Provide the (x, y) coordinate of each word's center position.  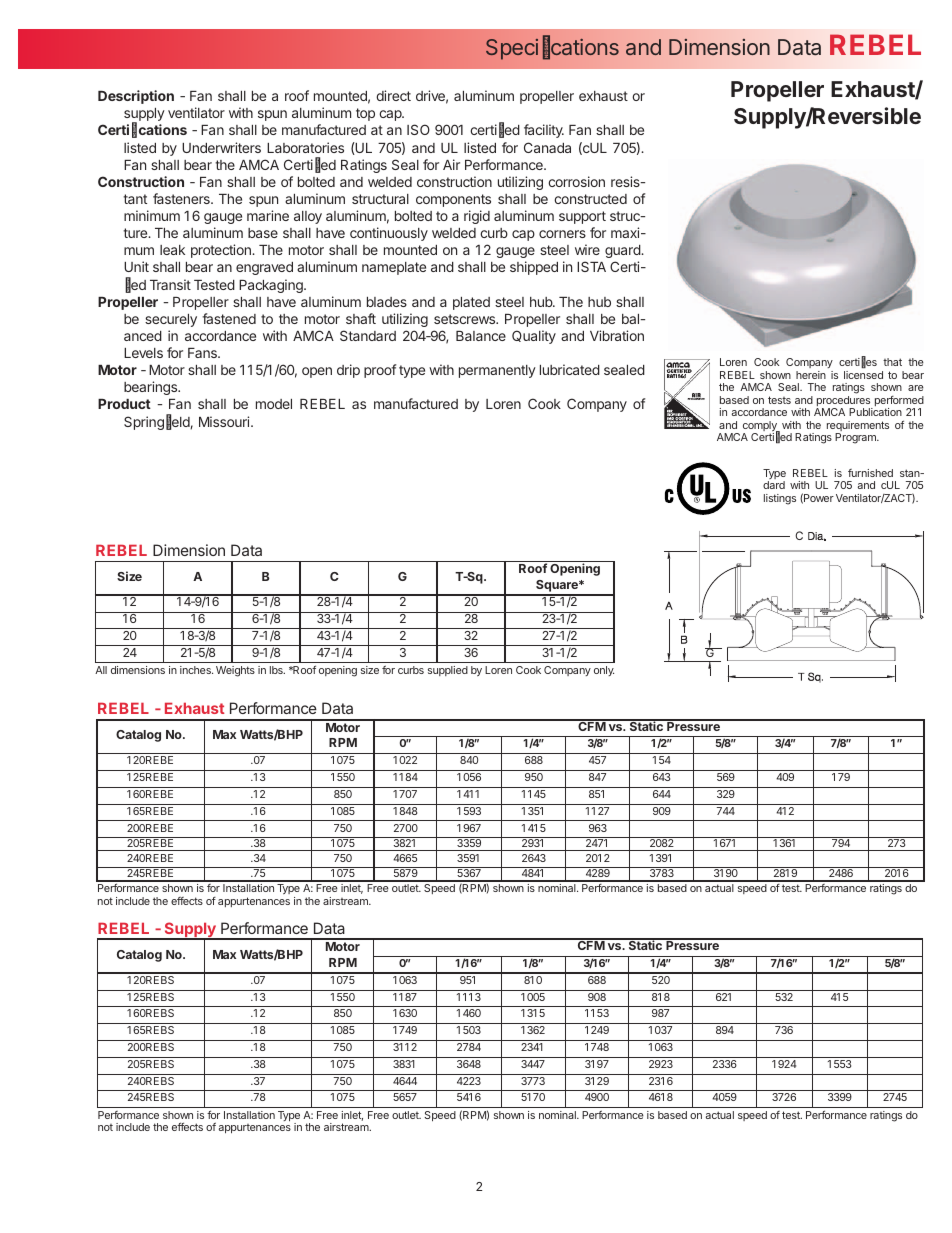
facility (544, 131)
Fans (203, 353)
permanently (497, 371)
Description (136, 97)
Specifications (552, 48)
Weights (235, 671)
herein (811, 375)
